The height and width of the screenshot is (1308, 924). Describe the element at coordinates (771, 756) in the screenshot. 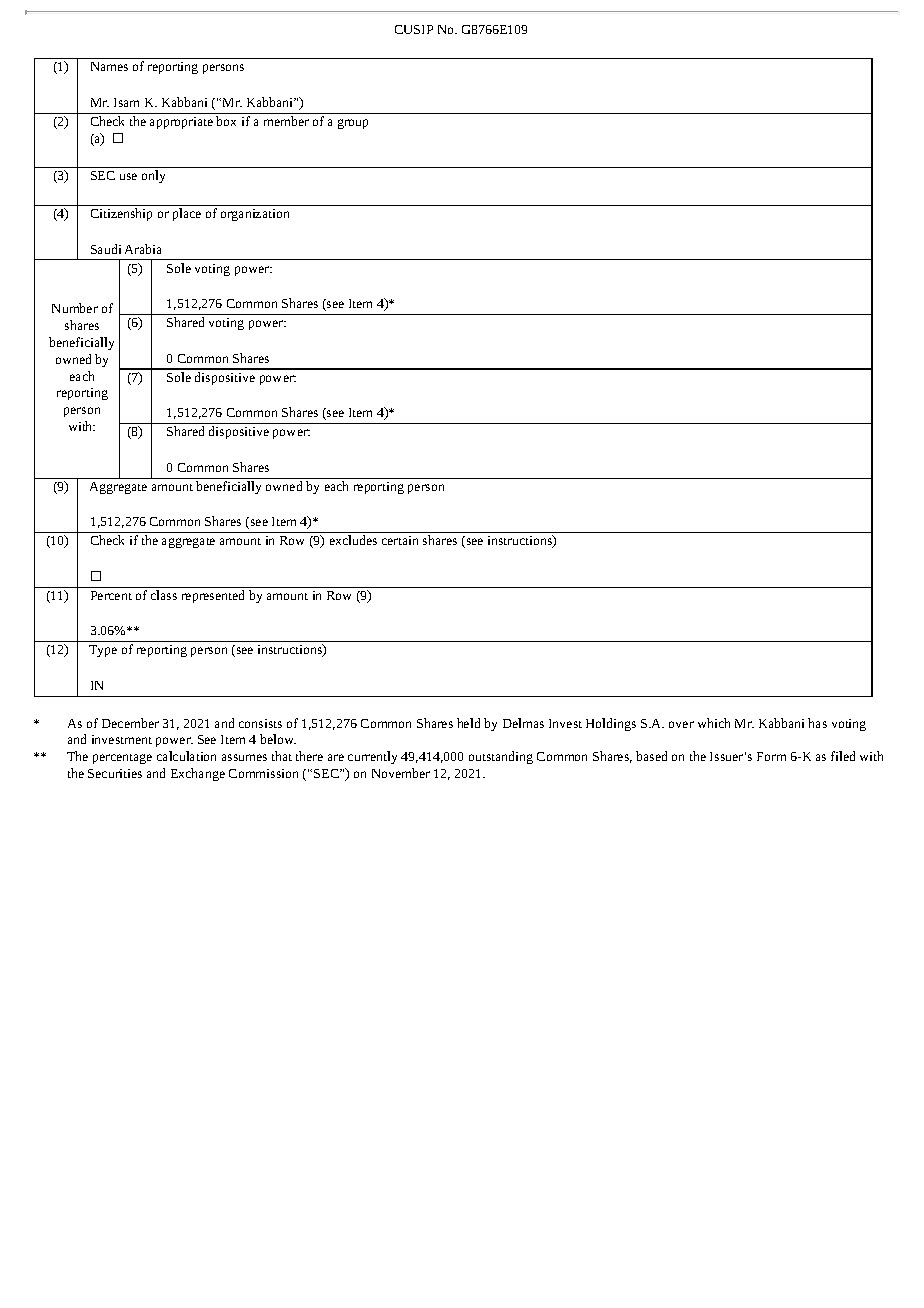

I see `Form` at that location.
